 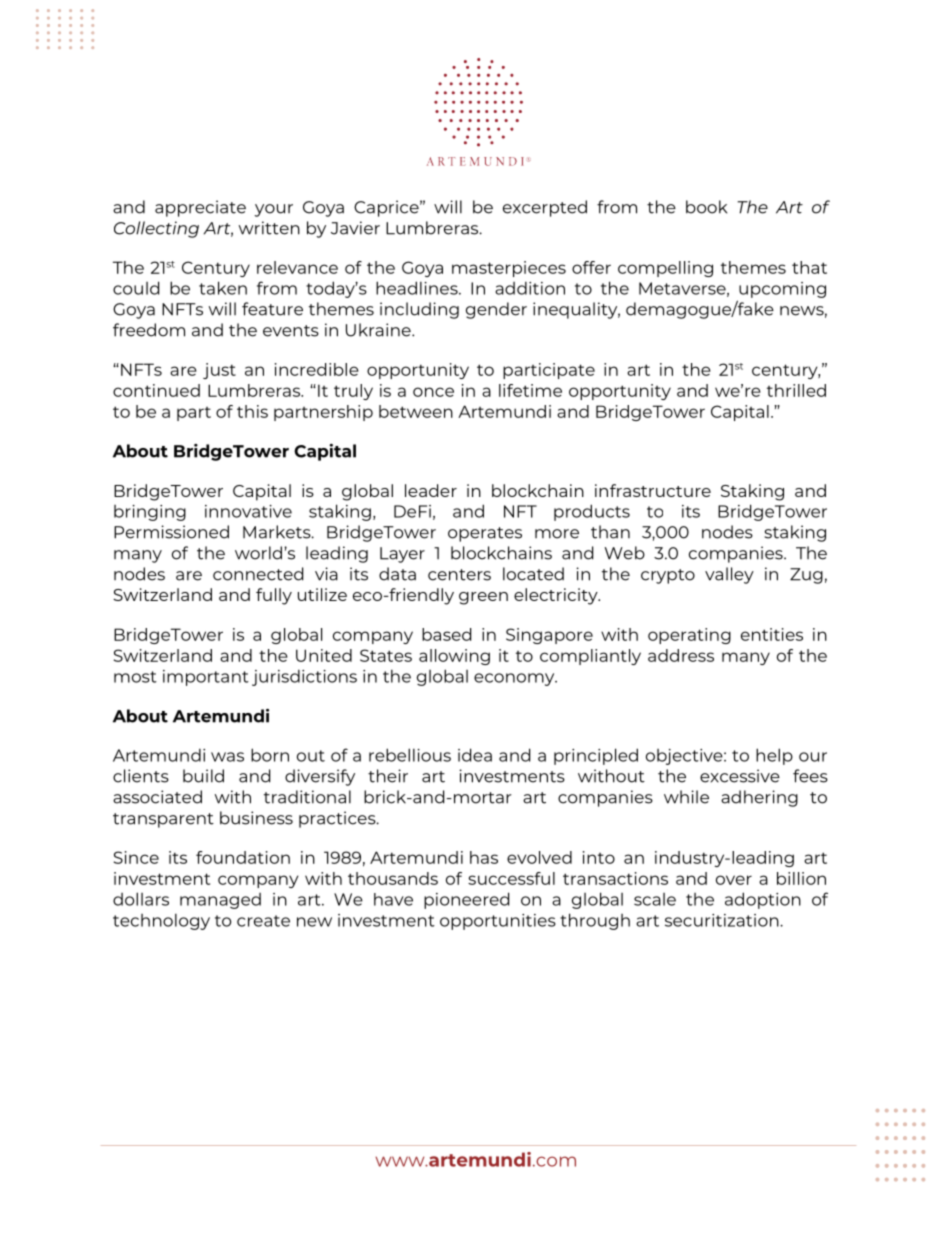 I want to click on excerpted, so click(x=545, y=208).
